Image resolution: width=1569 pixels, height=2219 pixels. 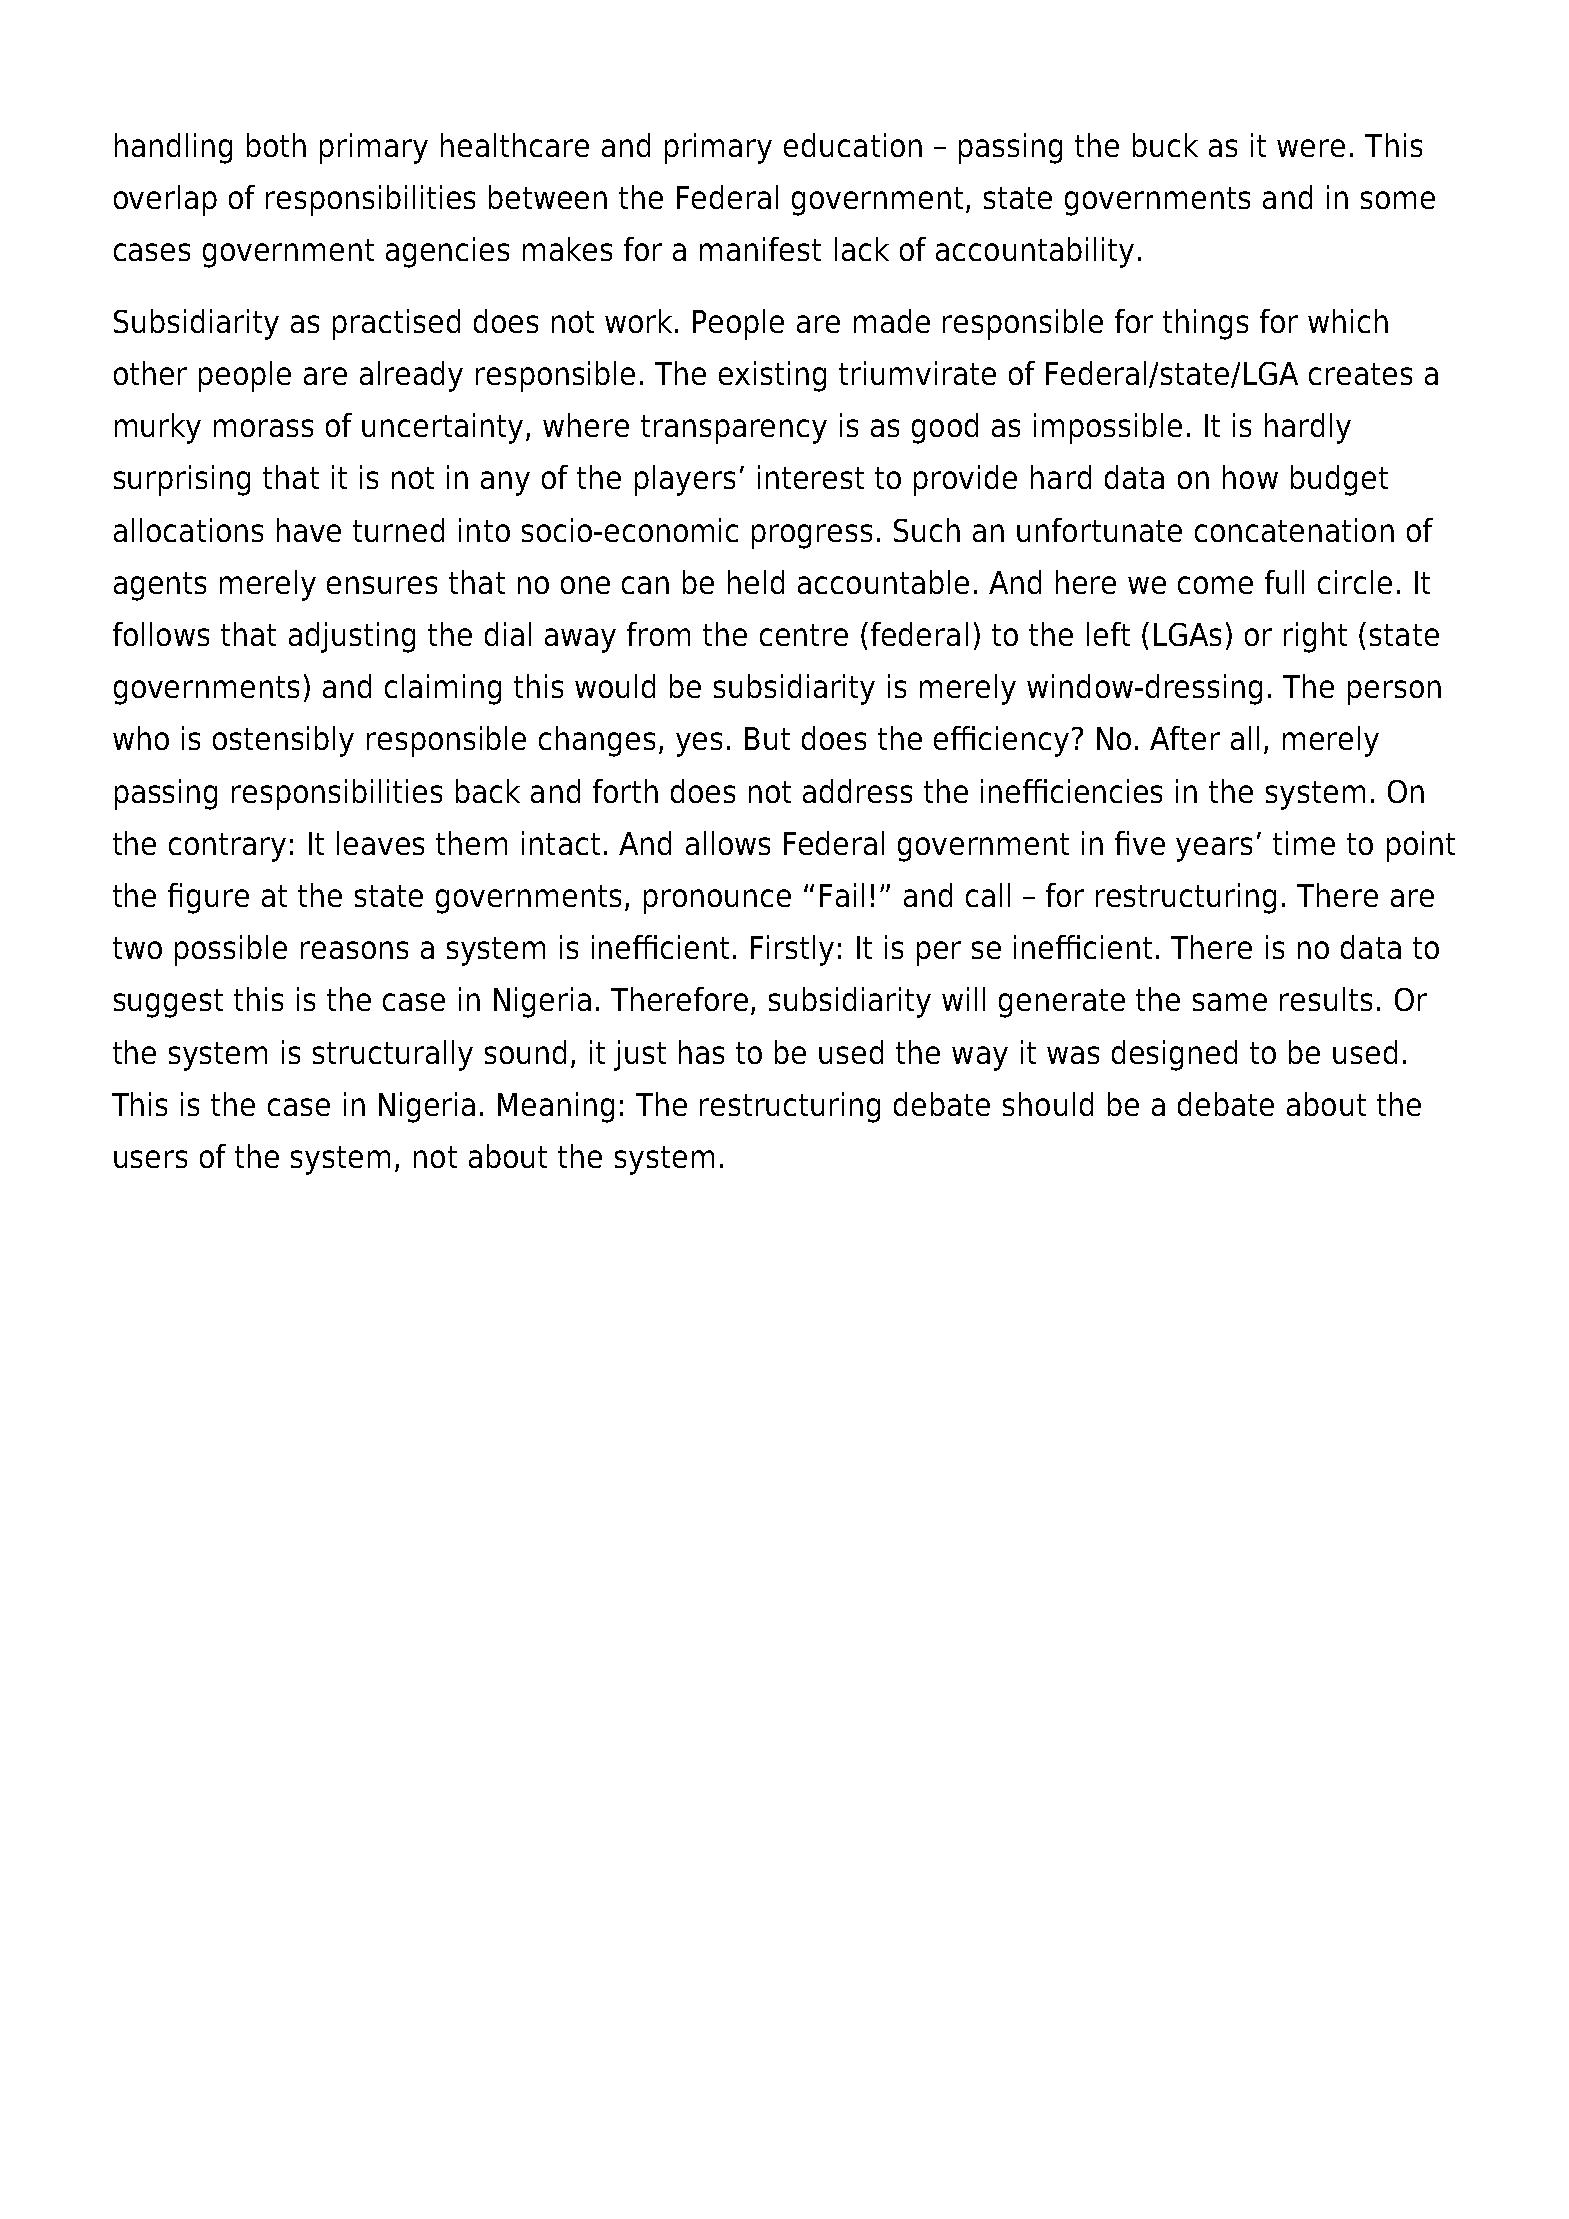 I want to click on follows, so click(x=161, y=634).
